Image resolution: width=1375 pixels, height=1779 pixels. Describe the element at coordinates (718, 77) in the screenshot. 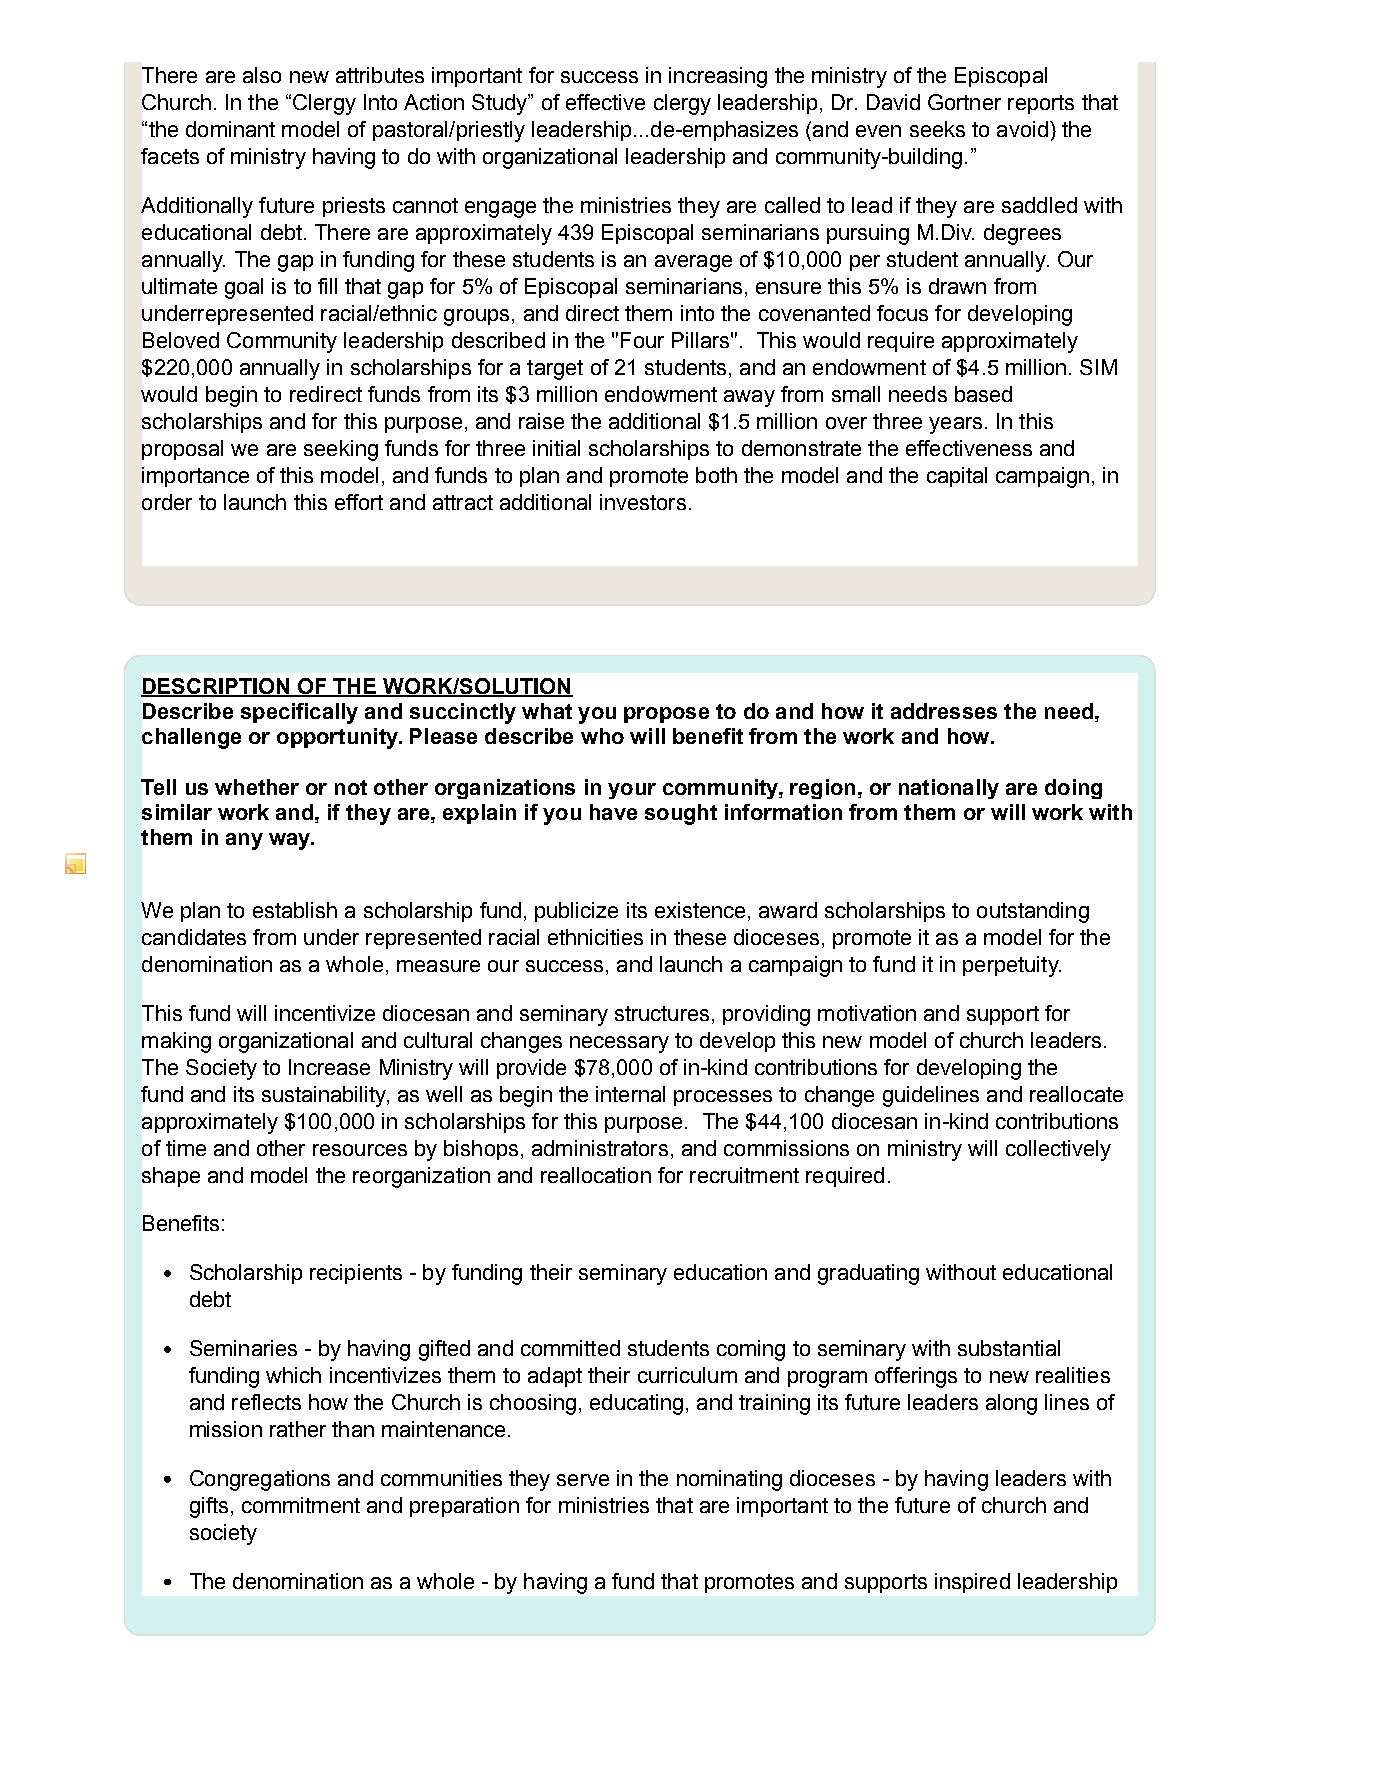

I see `increasing` at that location.
